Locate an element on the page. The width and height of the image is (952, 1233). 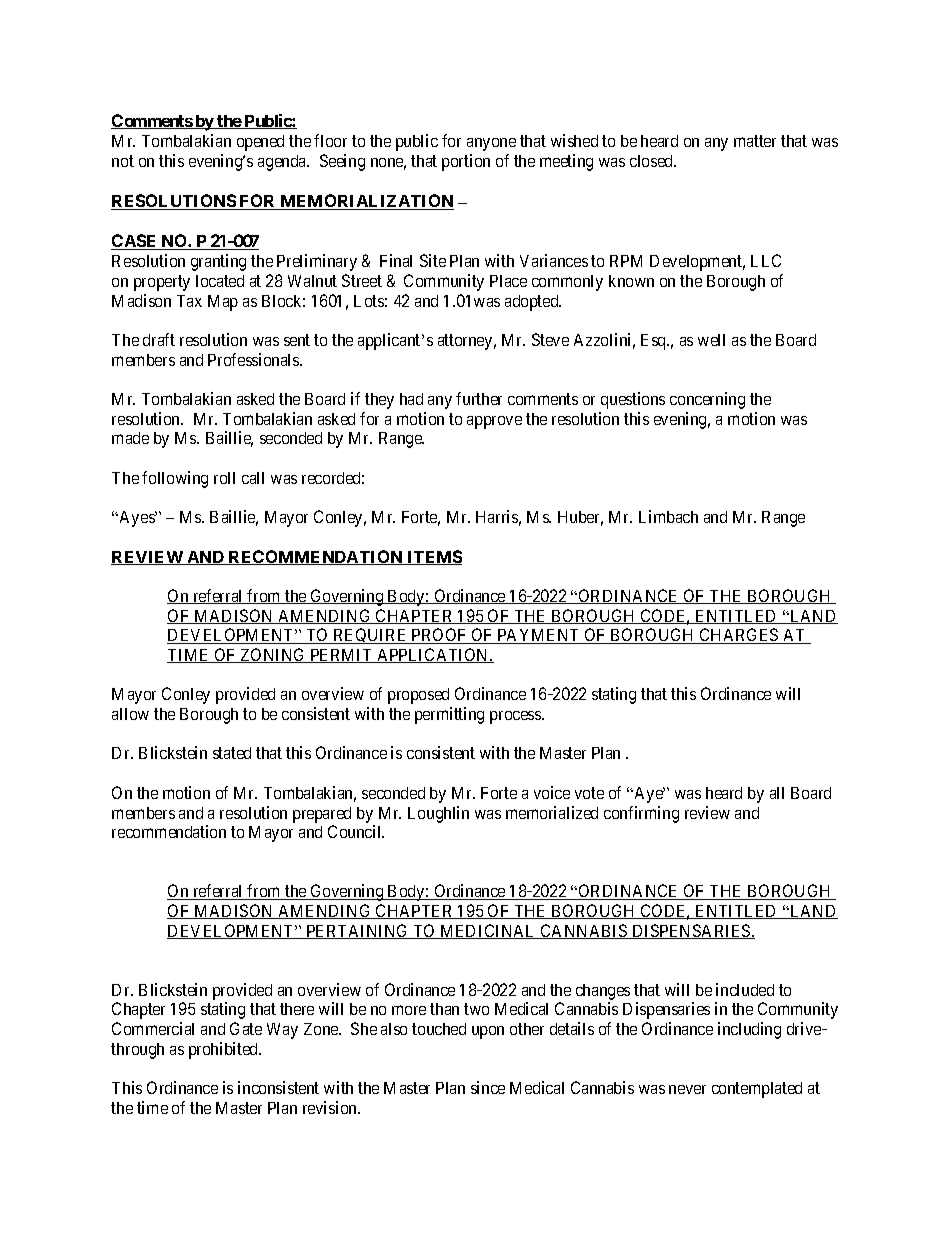
CHARGES is located at coordinates (739, 636).
